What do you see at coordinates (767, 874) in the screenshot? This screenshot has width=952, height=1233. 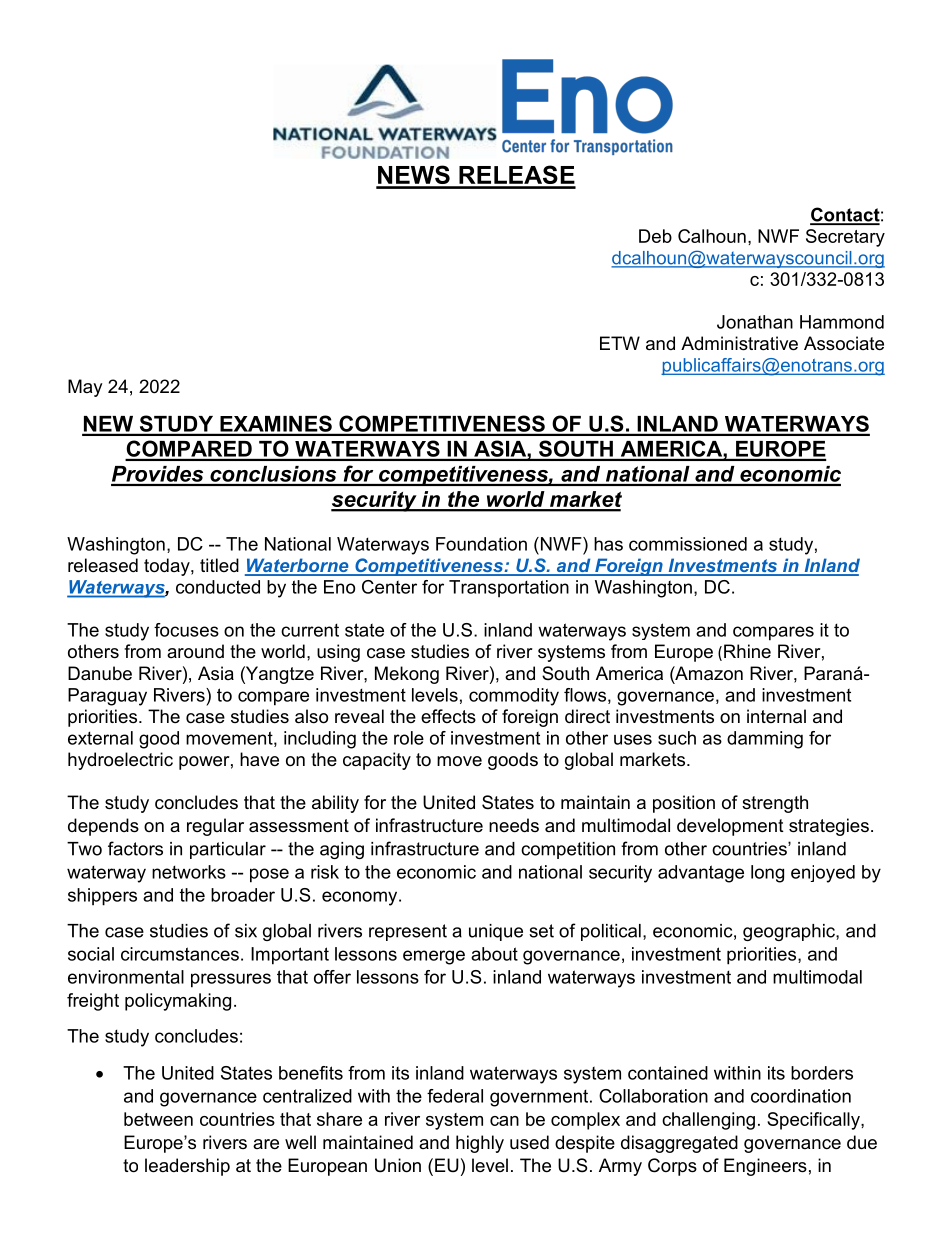 I see `long` at bounding box center [767, 874].
